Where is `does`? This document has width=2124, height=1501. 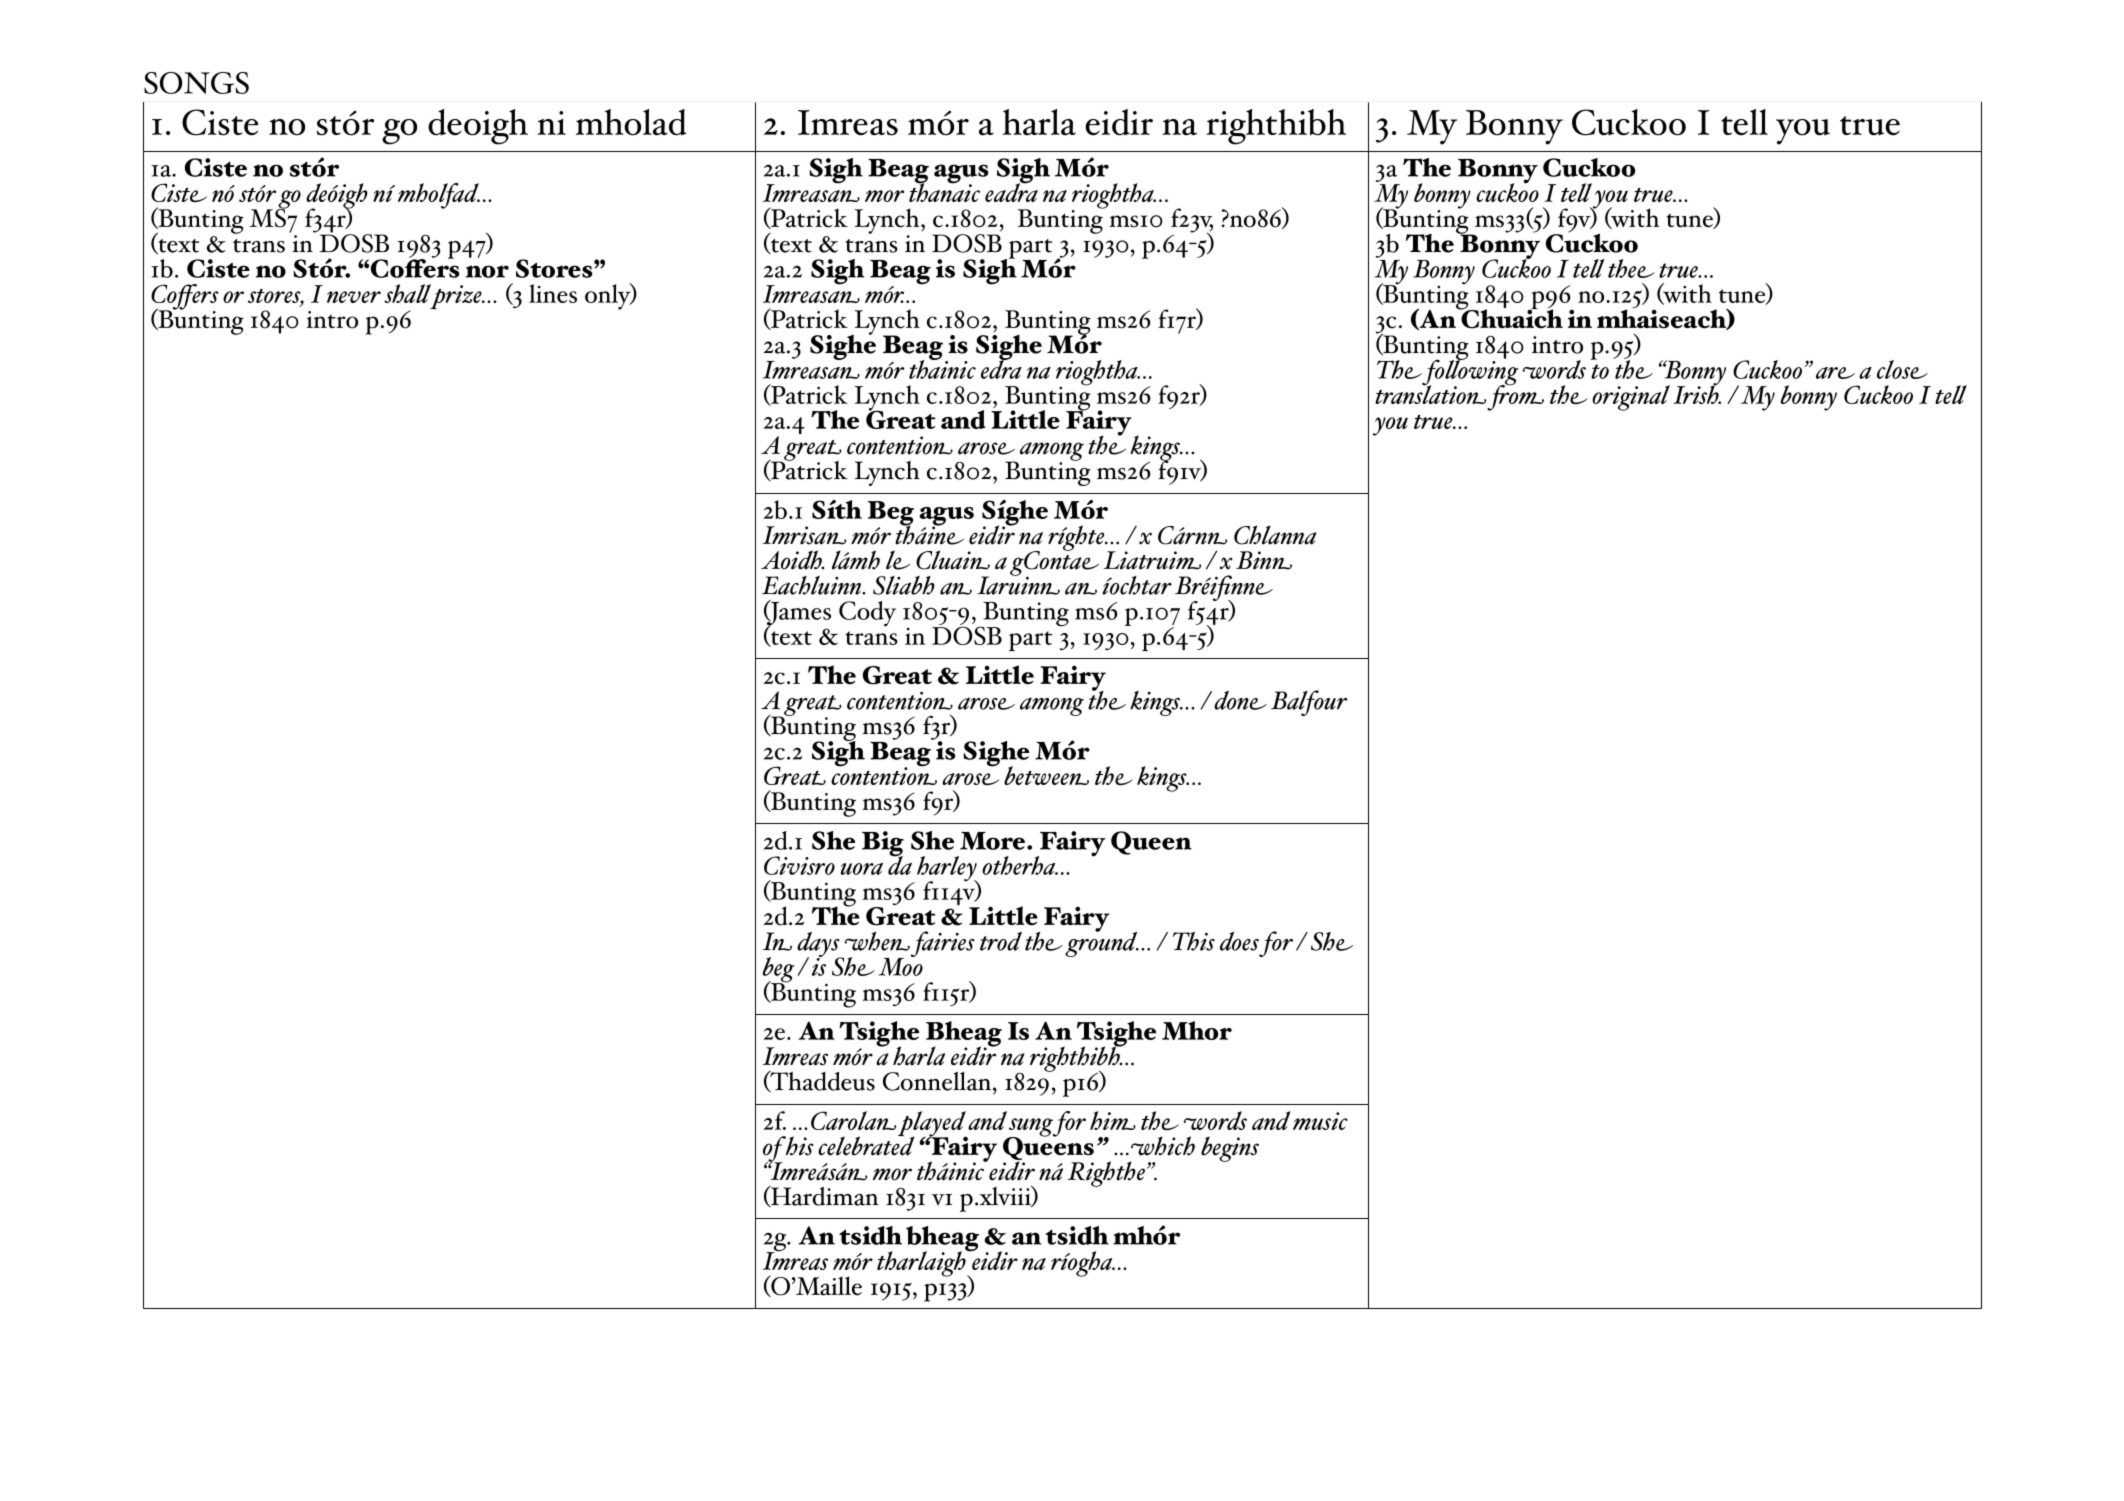
does is located at coordinates (1239, 941).
